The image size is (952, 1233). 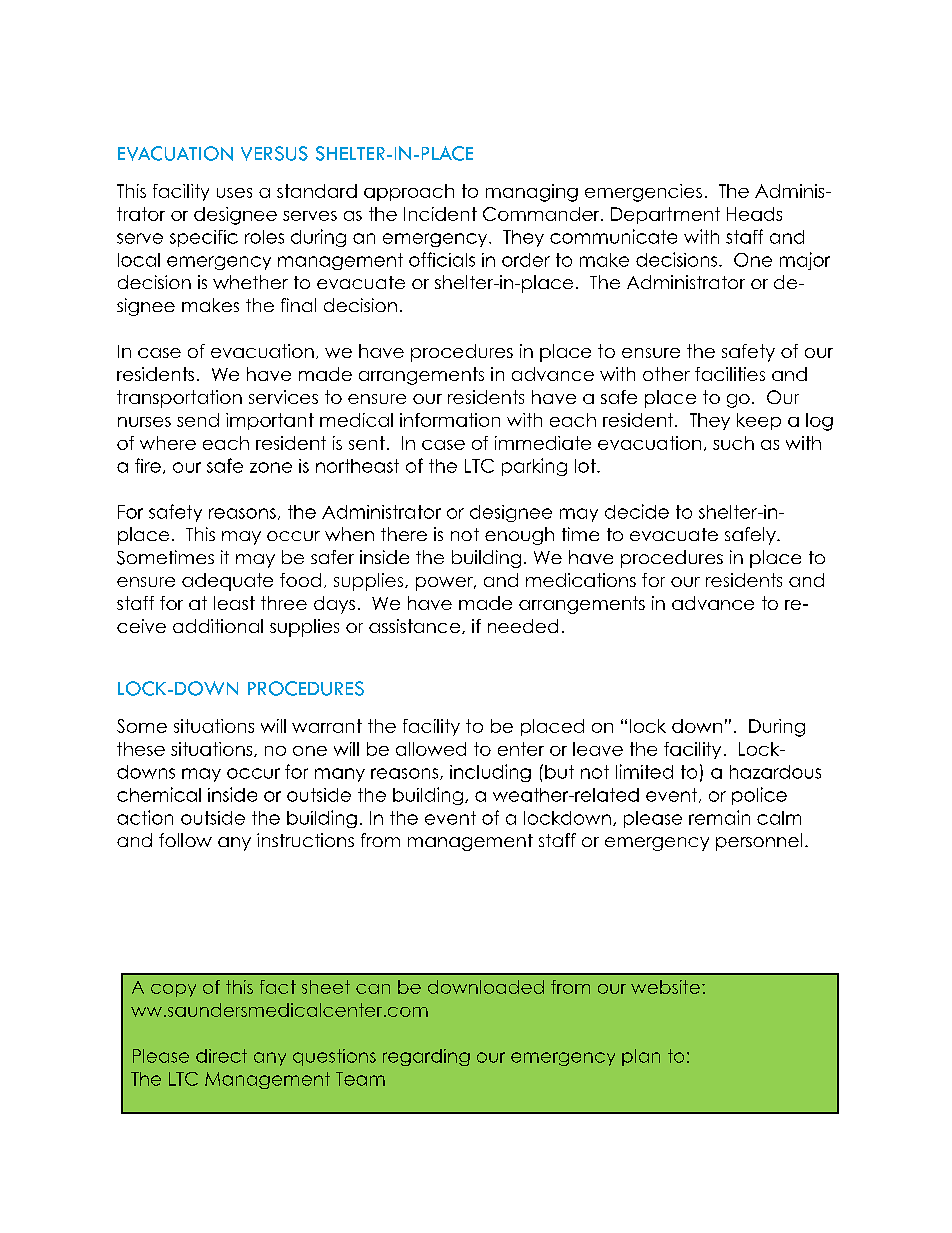 I want to click on direct, so click(x=221, y=1056).
